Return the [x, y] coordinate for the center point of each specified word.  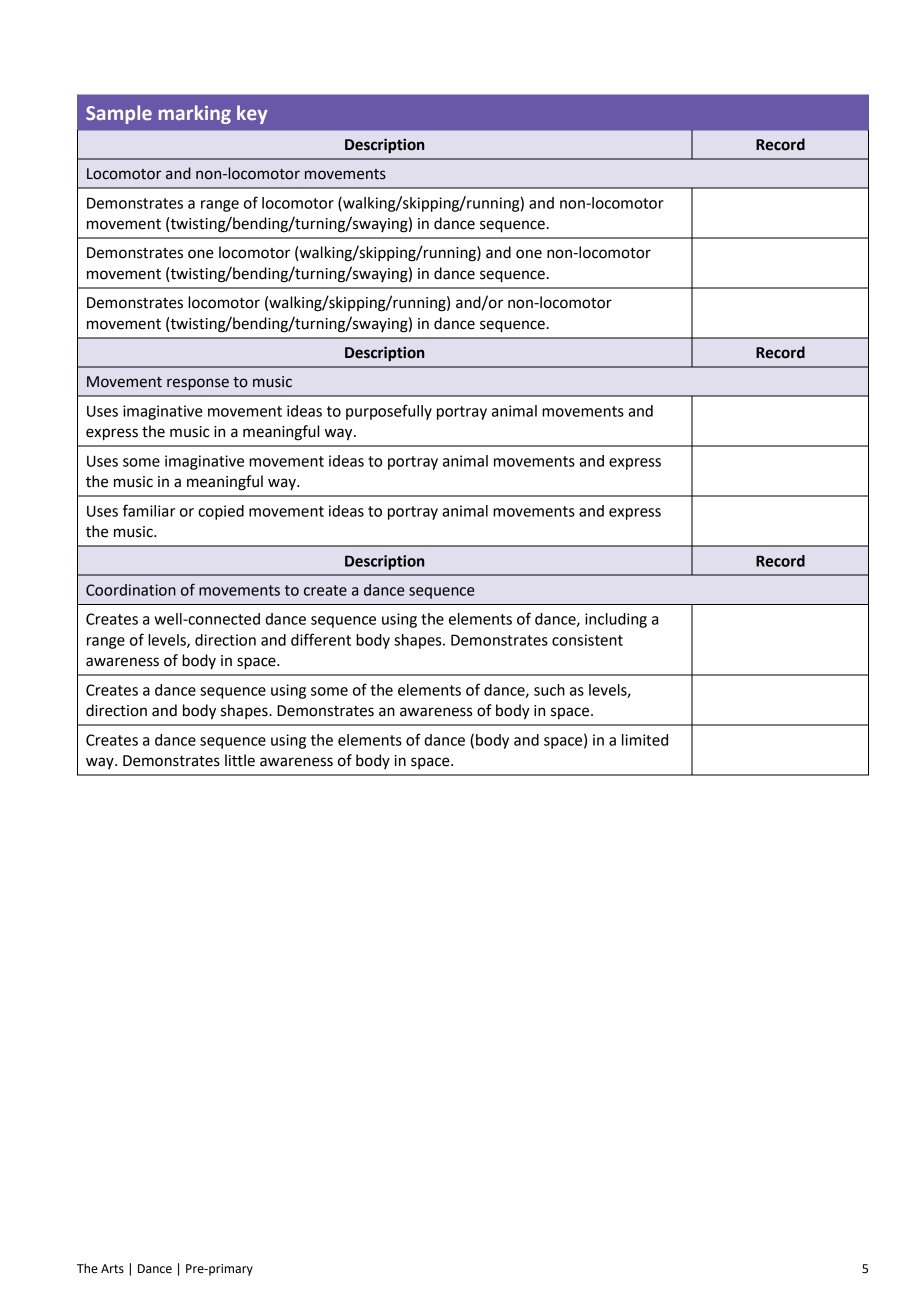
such [549, 690]
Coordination [131, 590]
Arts [112, 1268]
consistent [587, 640]
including [616, 620]
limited [645, 740]
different [321, 639]
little [240, 760]
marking [195, 114]
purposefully [389, 412]
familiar [149, 510]
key [252, 114]
